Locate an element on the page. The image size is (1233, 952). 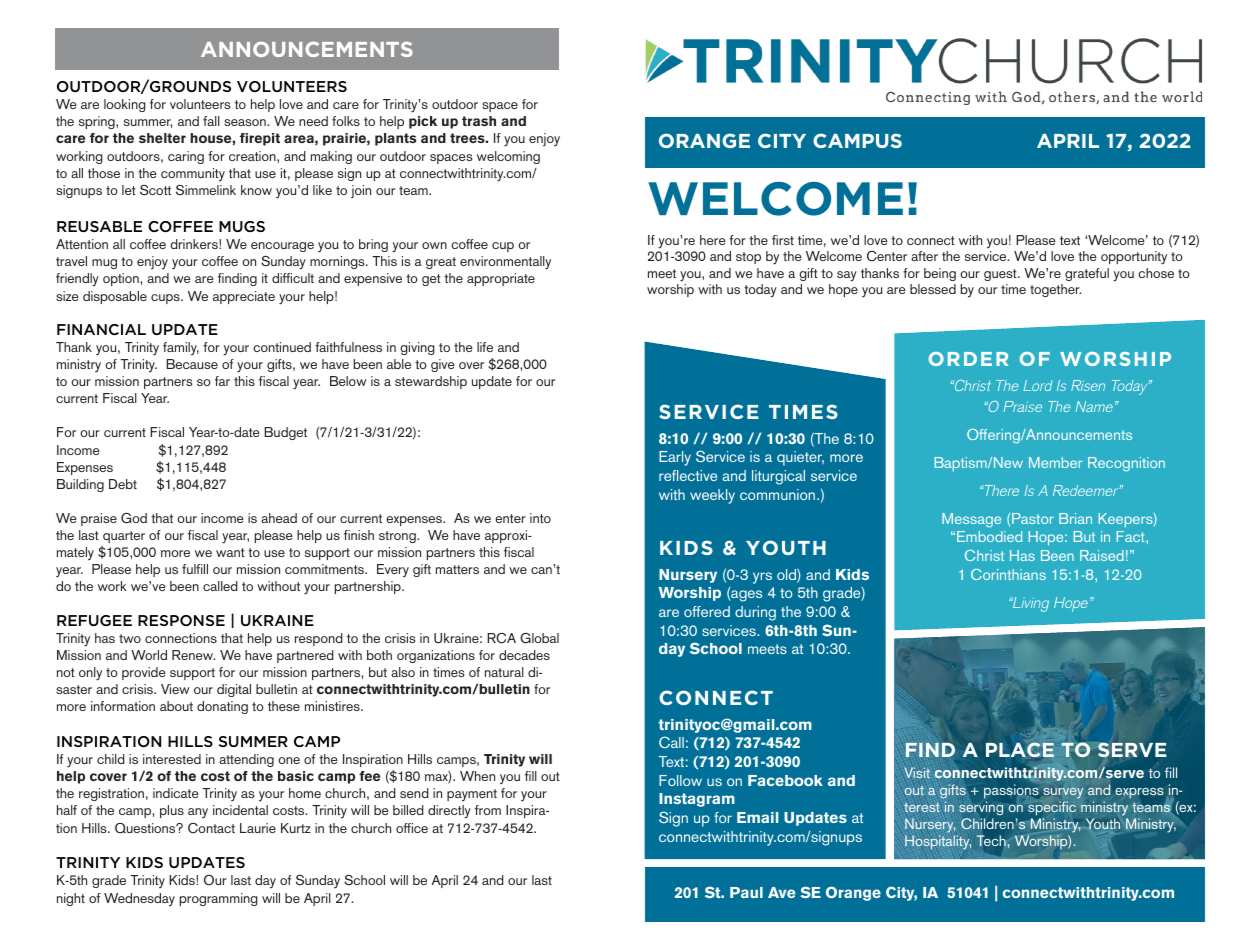
God is located at coordinates (134, 518).
